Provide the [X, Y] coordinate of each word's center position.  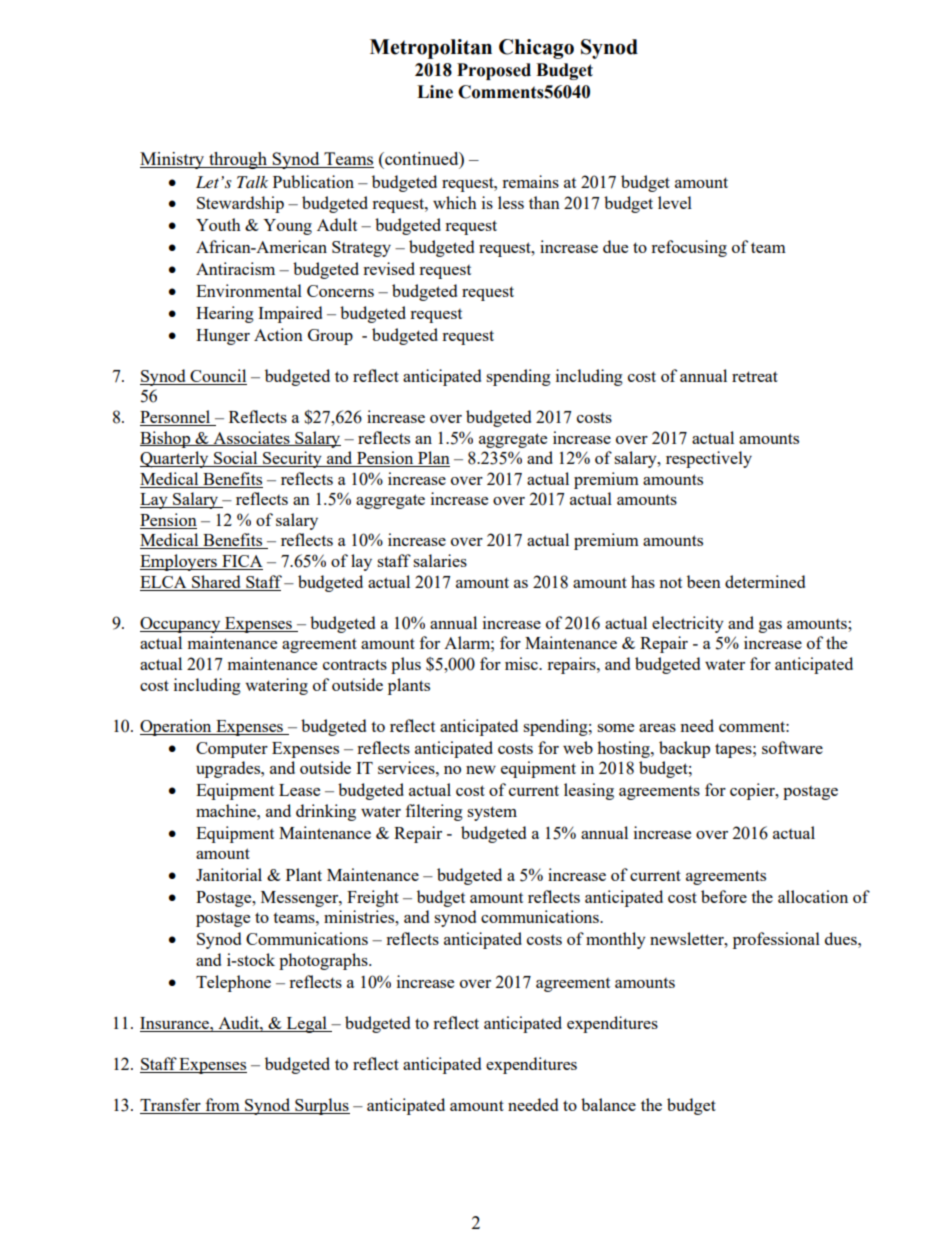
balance [608, 1104]
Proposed [494, 71]
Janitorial [229, 874]
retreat [755, 376]
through [238, 160]
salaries [440, 560]
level [675, 202]
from [222, 1106]
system [492, 813]
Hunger [223, 337]
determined [765, 581]
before [724, 896]
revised [389, 268]
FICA [241, 562]
